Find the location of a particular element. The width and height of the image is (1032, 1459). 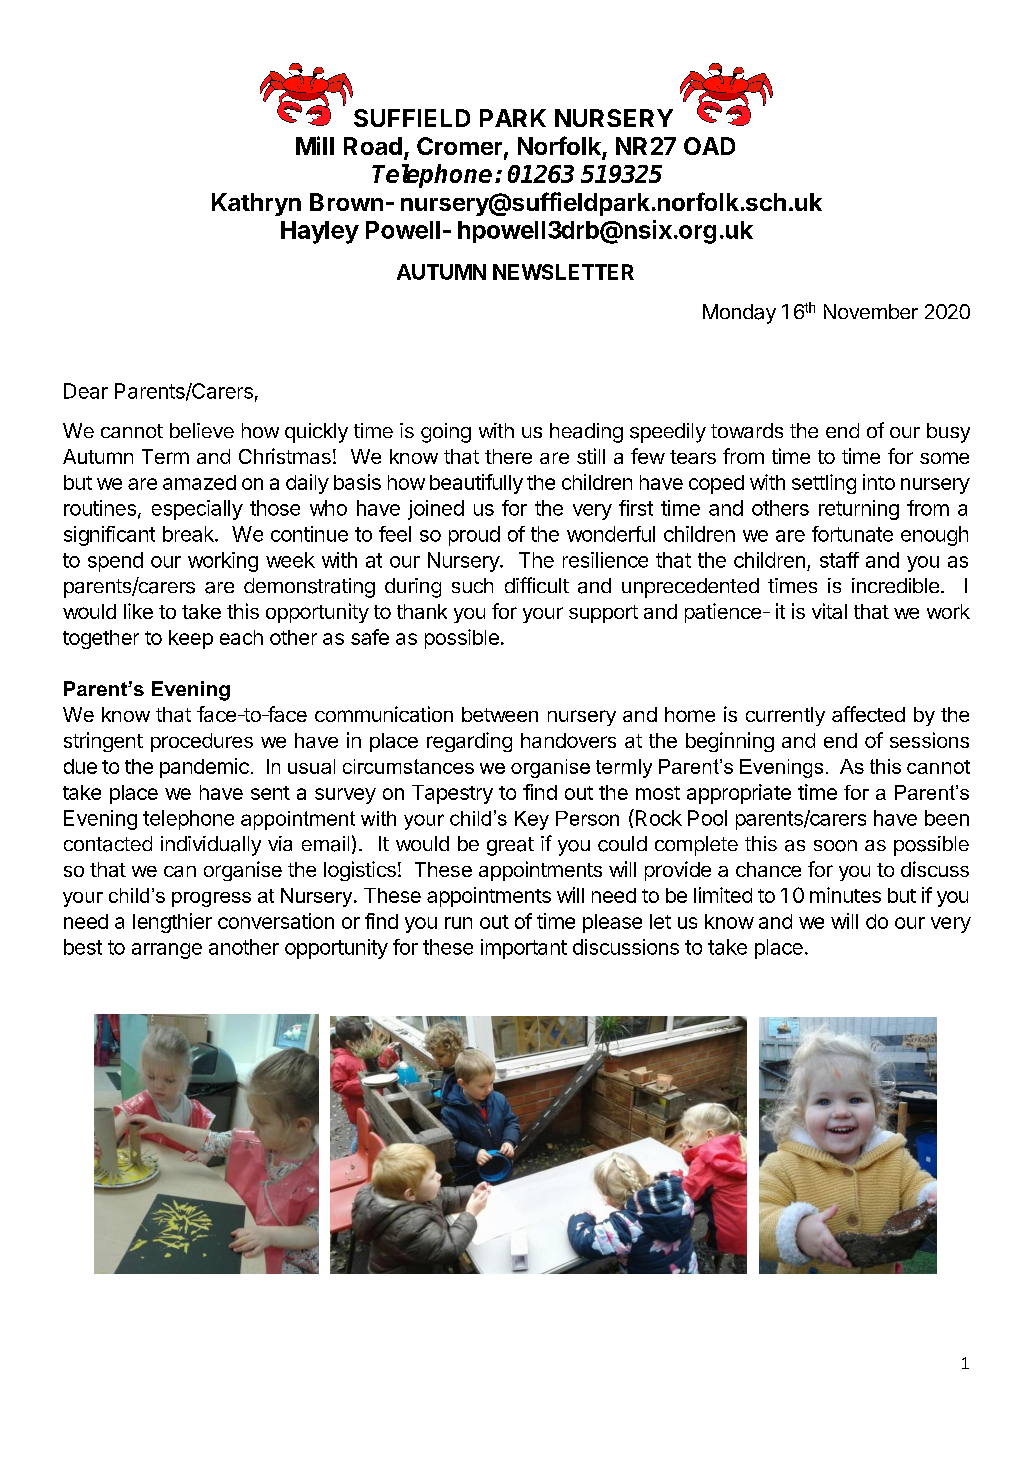

Kathryn is located at coordinates (256, 204).
